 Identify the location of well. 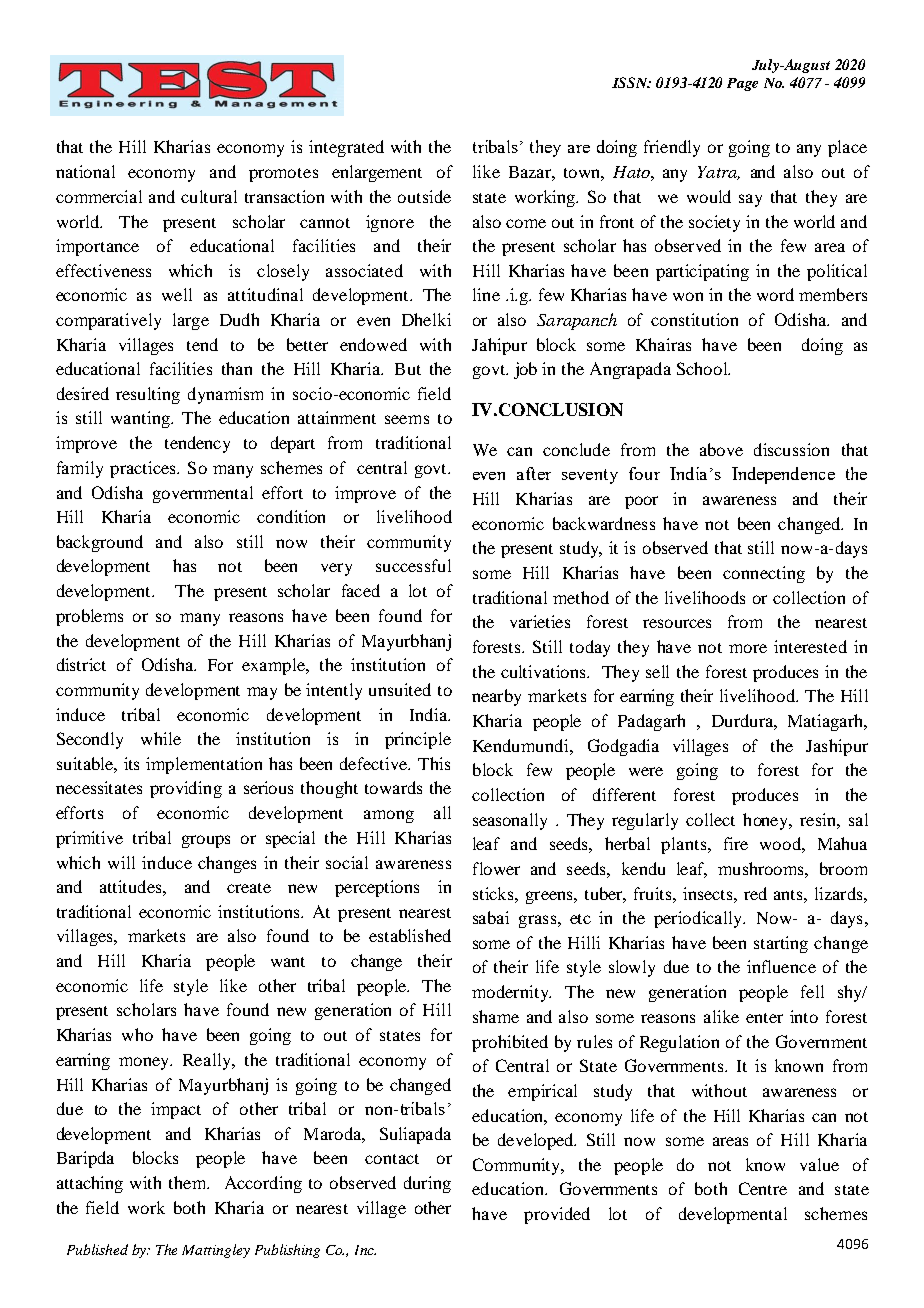
(177, 294).
